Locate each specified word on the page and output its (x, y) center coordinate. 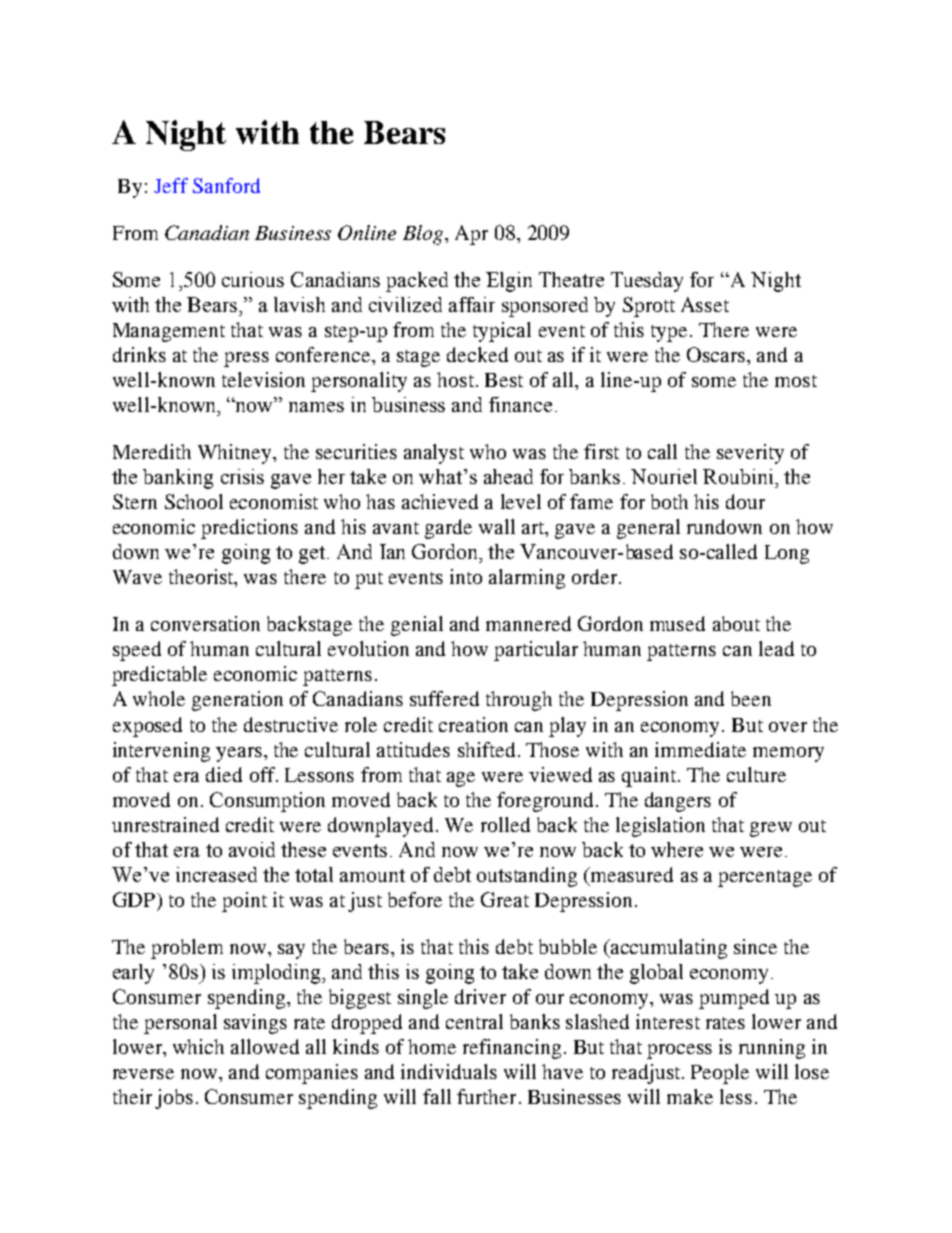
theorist (202, 578)
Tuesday (647, 282)
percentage (765, 878)
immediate (700, 749)
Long (787, 554)
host (455, 379)
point (244, 902)
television (263, 379)
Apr (471, 235)
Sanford (226, 185)
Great (505, 899)
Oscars (717, 354)
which (198, 1046)
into (466, 576)
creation (473, 724)
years (239, 754)
